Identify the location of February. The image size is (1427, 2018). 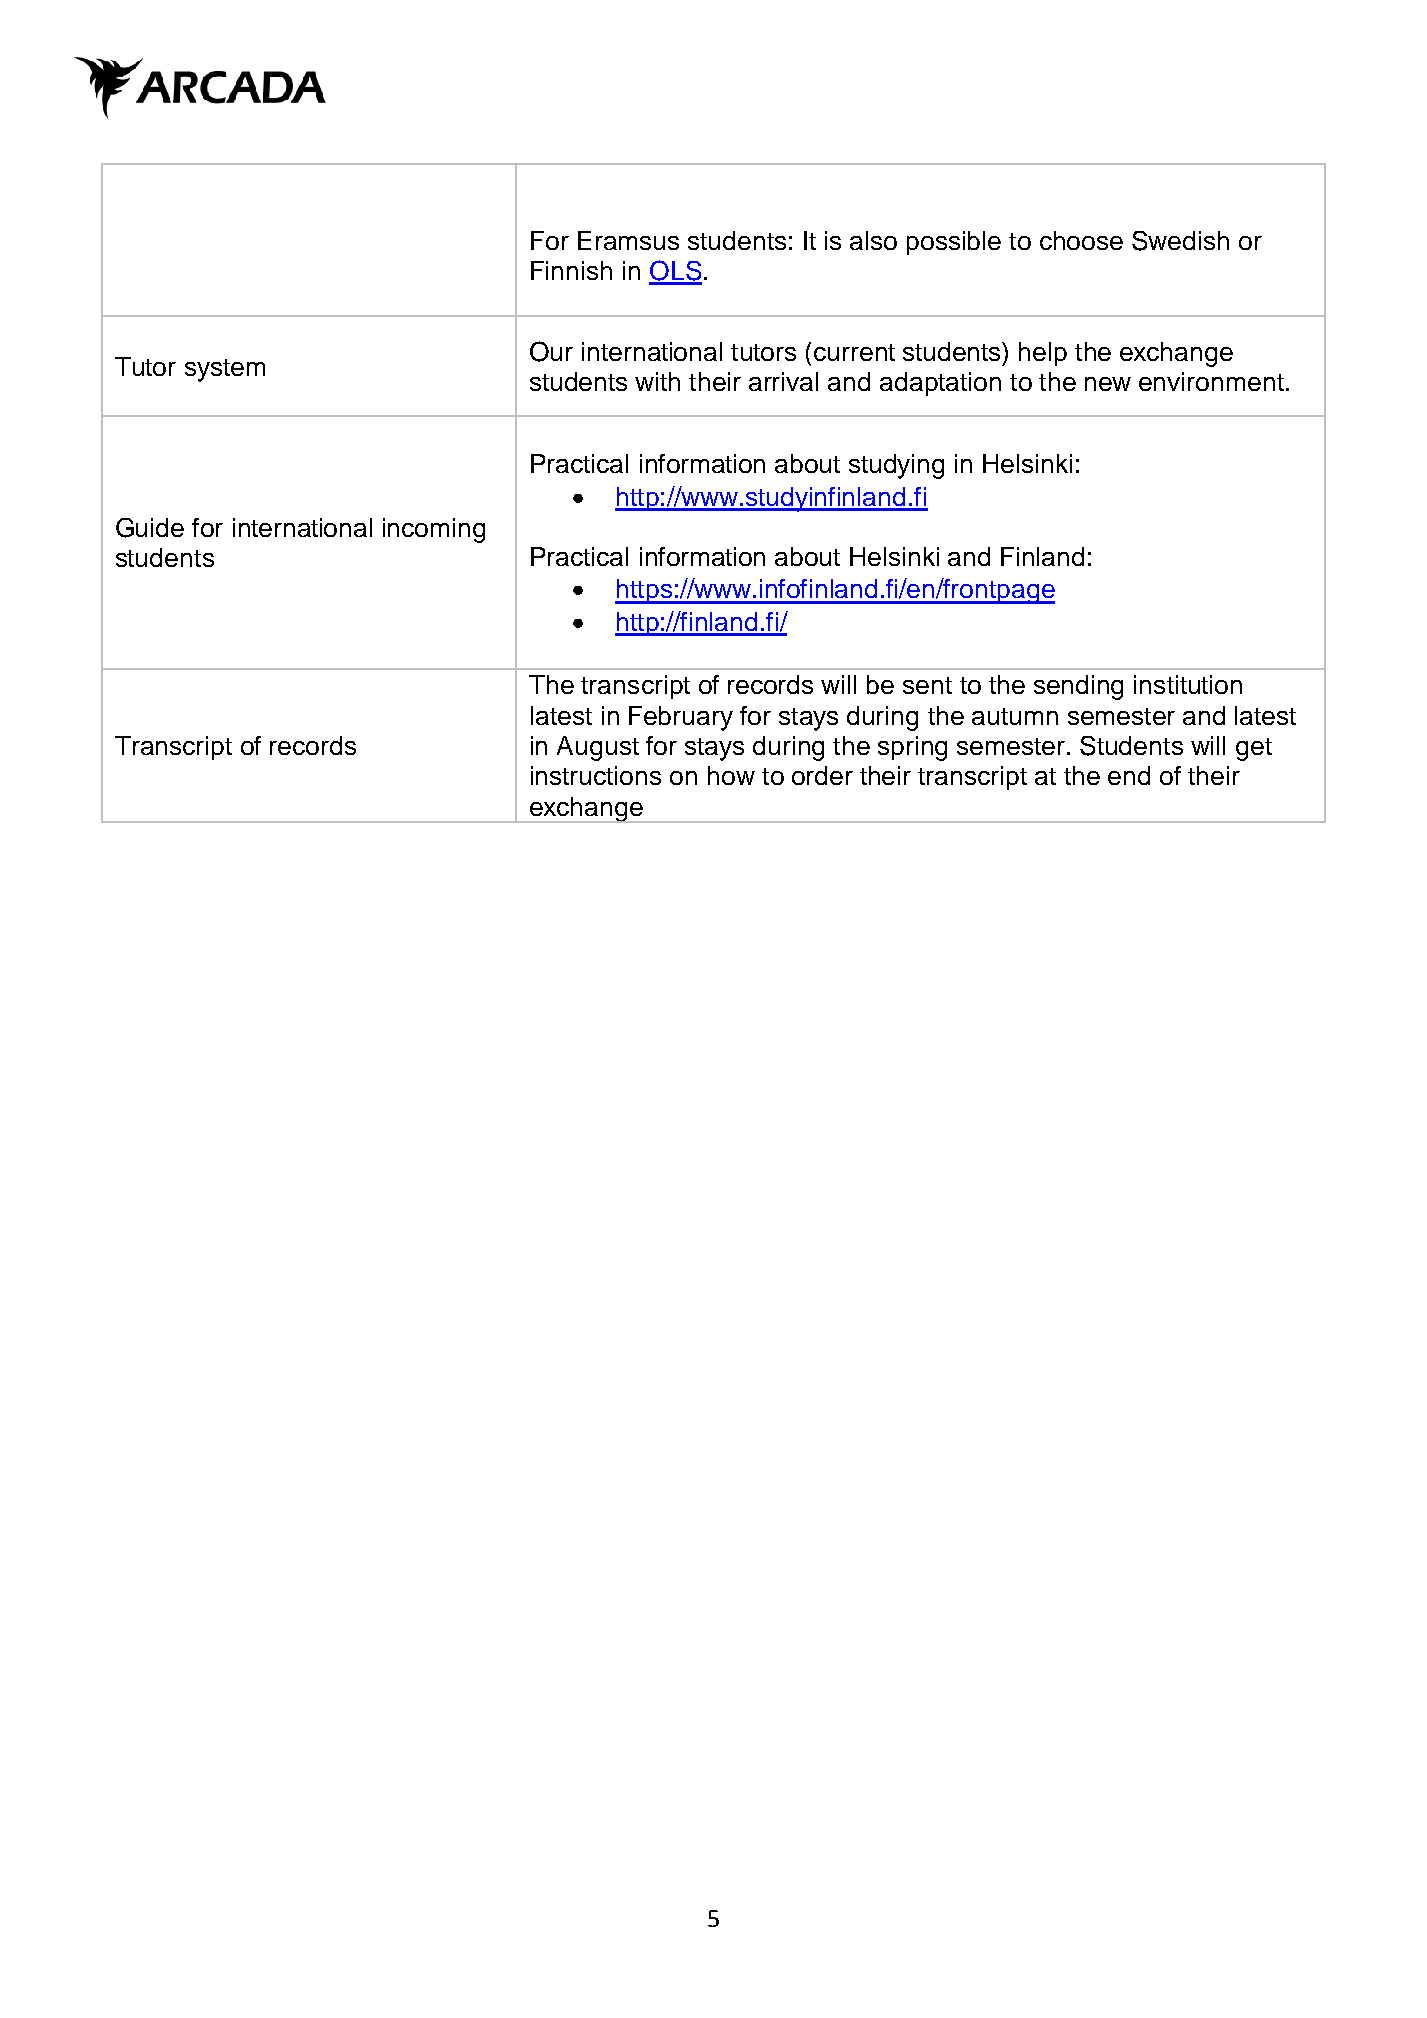
(681, 718).
